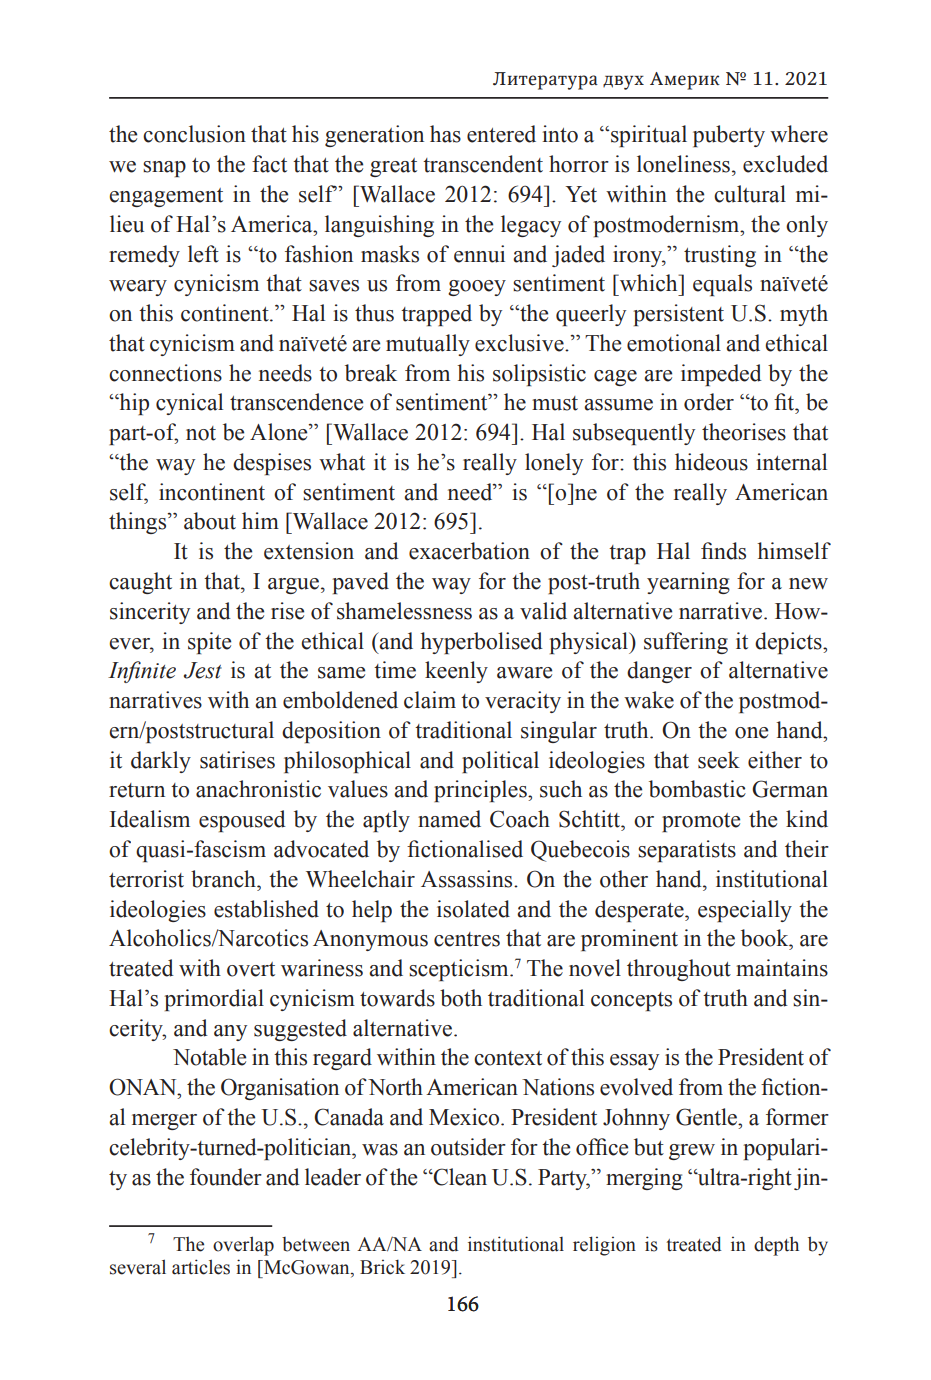  Describe the element at coordinates (209, 643) in the image. I see `spite` at that location.
